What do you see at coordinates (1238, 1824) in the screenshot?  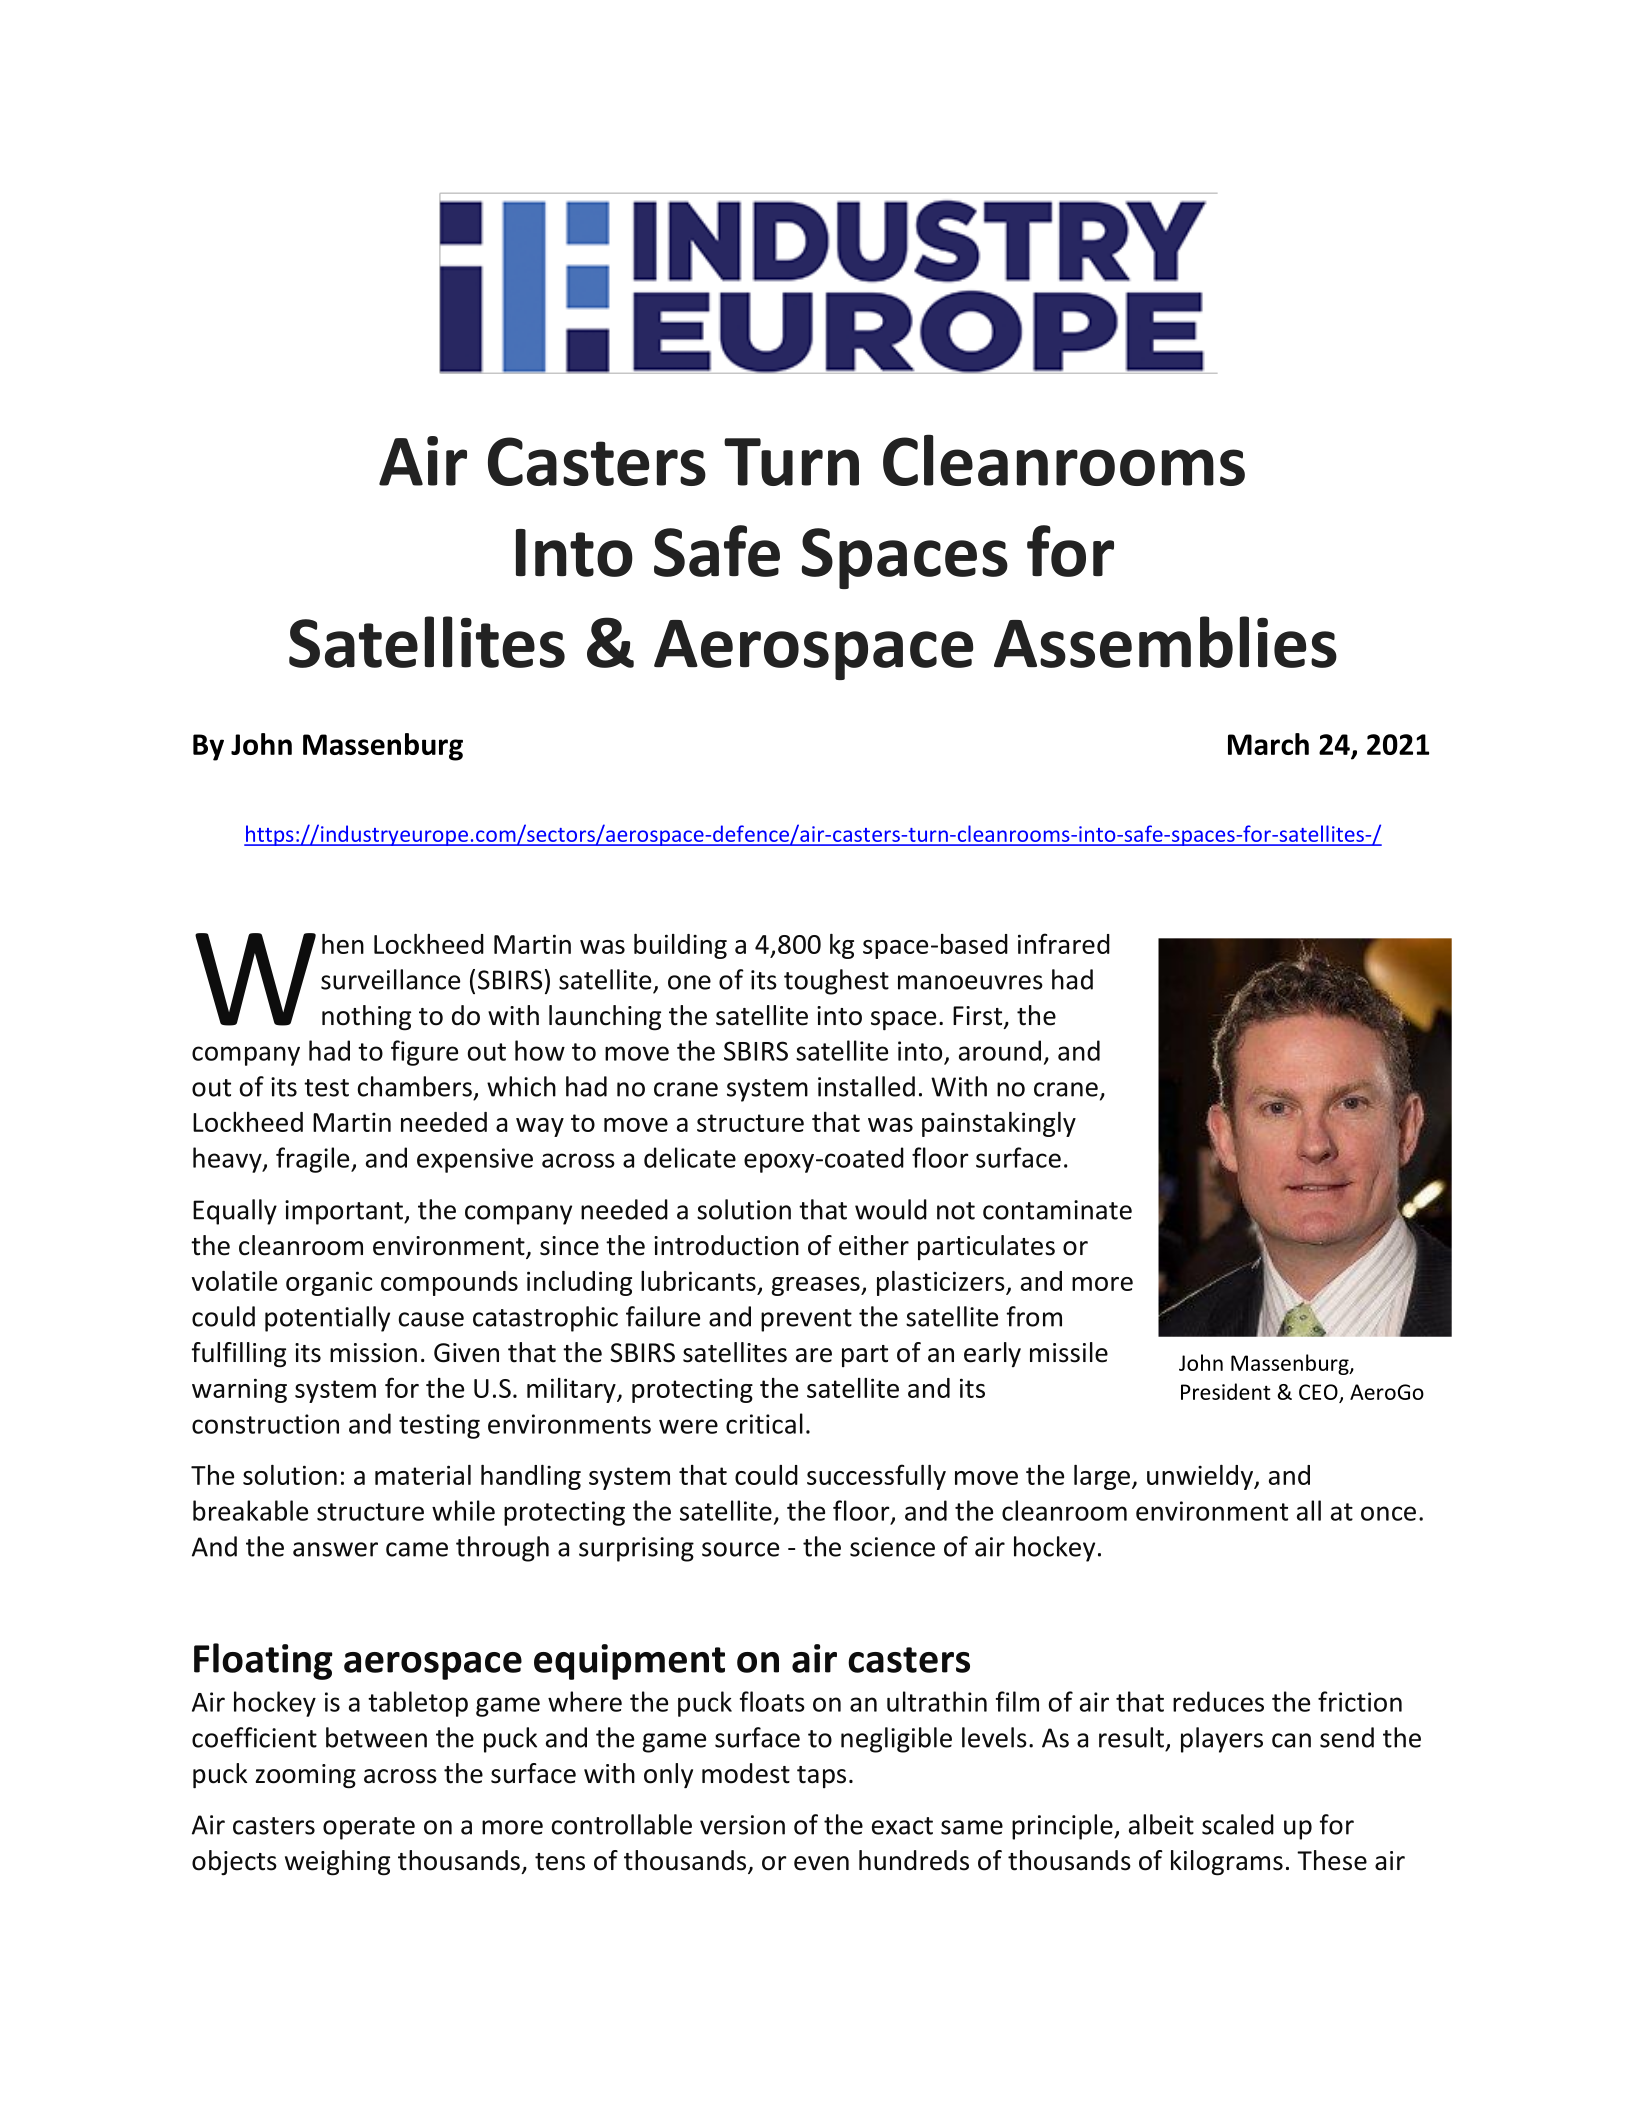 I see `scaled` at bounding box center [1238, 1824].
